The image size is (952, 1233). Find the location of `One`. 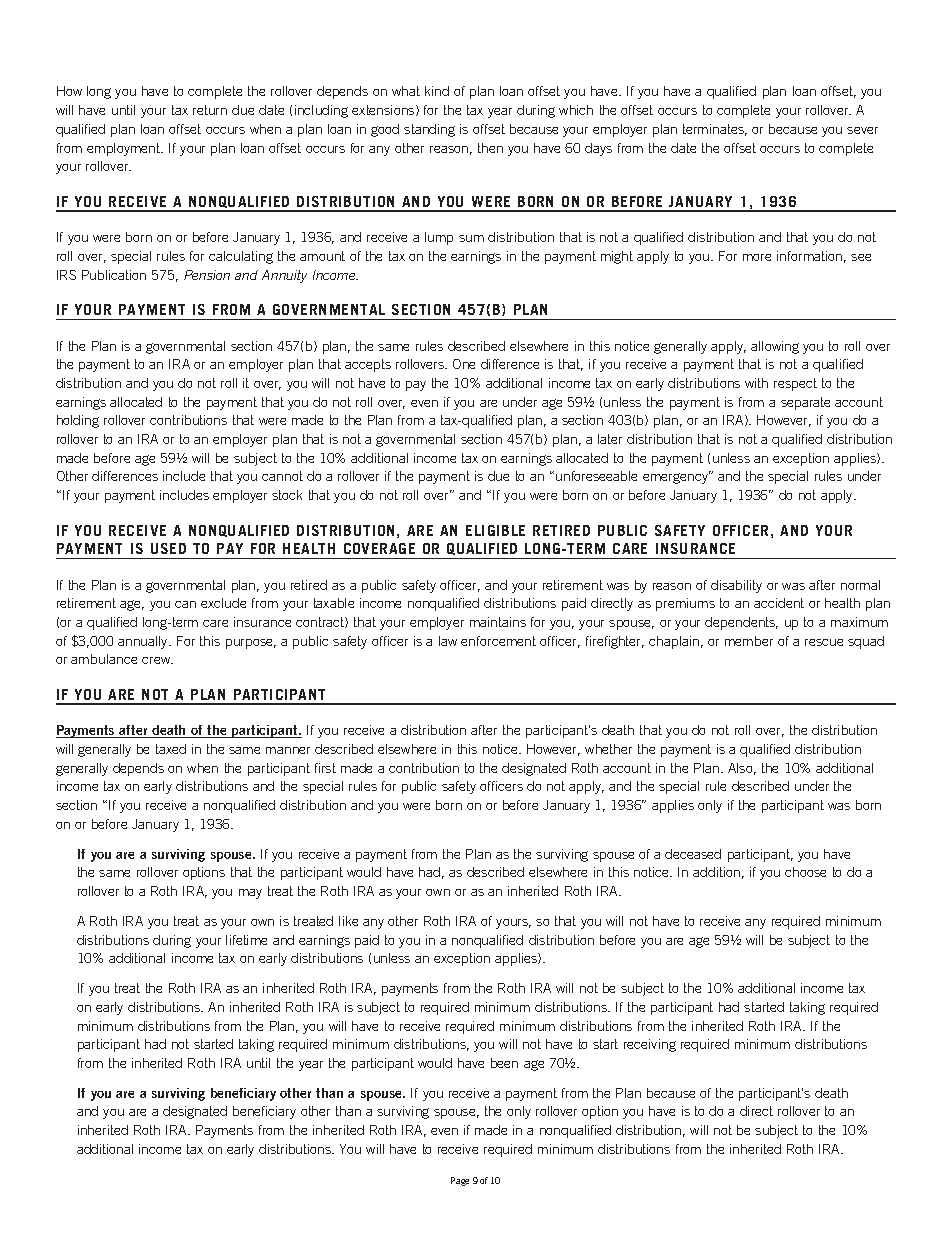

One is located at coordinates (464, 364).
